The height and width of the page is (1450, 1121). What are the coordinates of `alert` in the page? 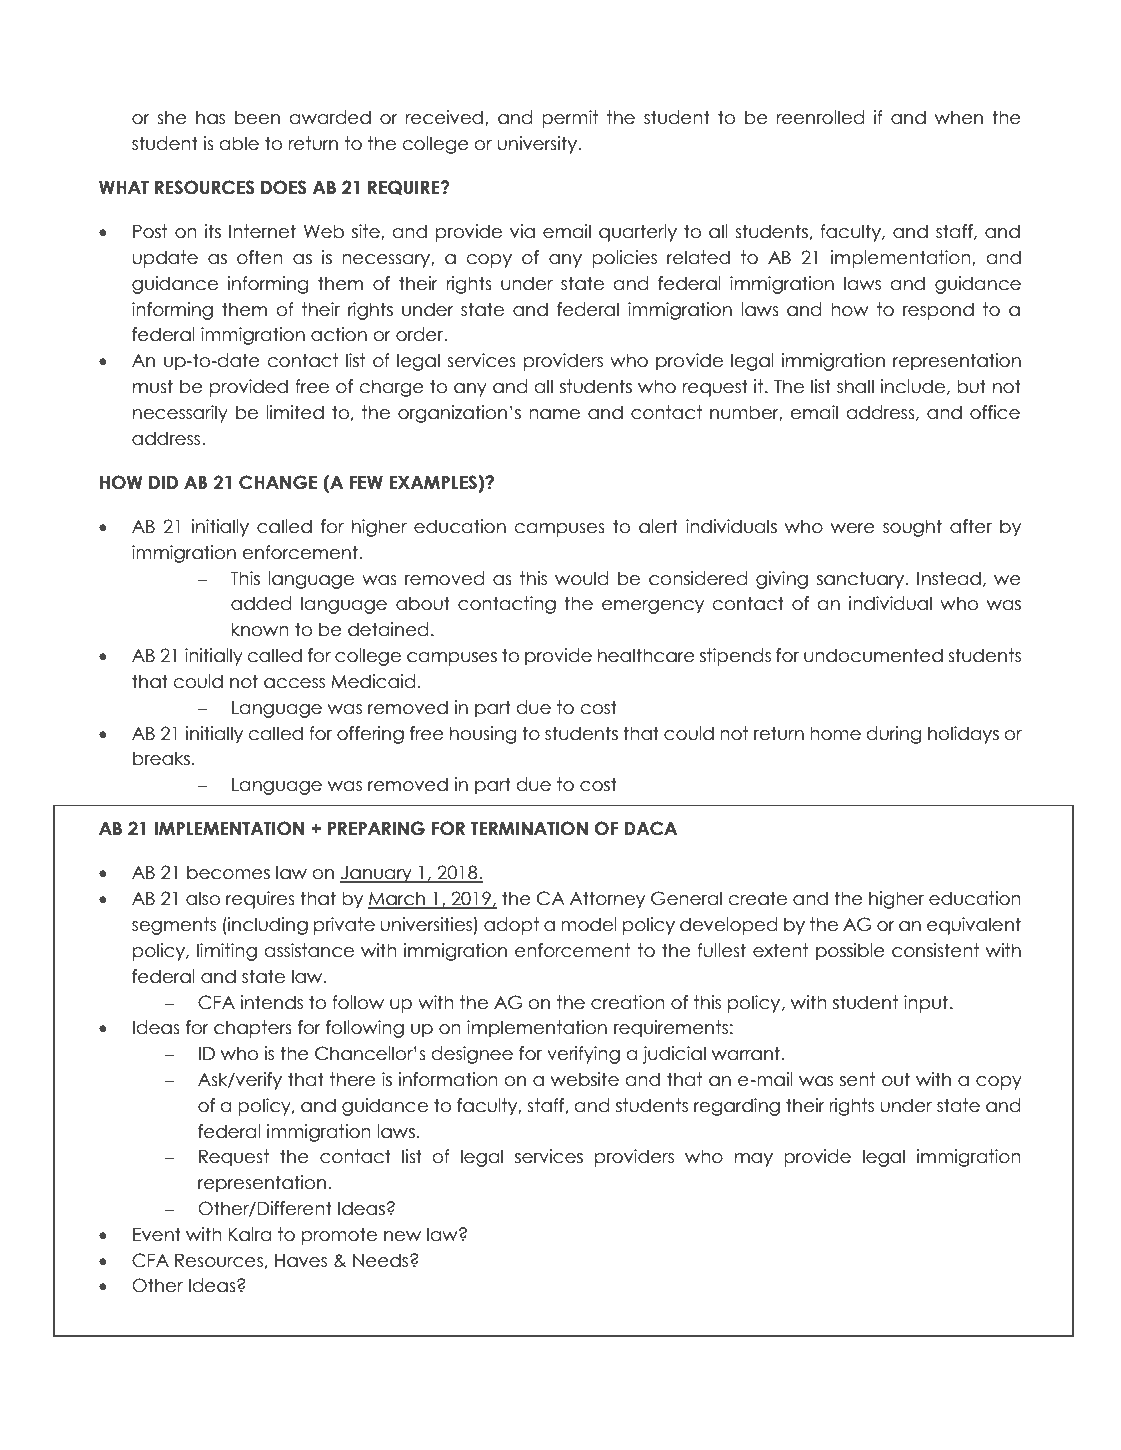 It's located at (658, 526).
